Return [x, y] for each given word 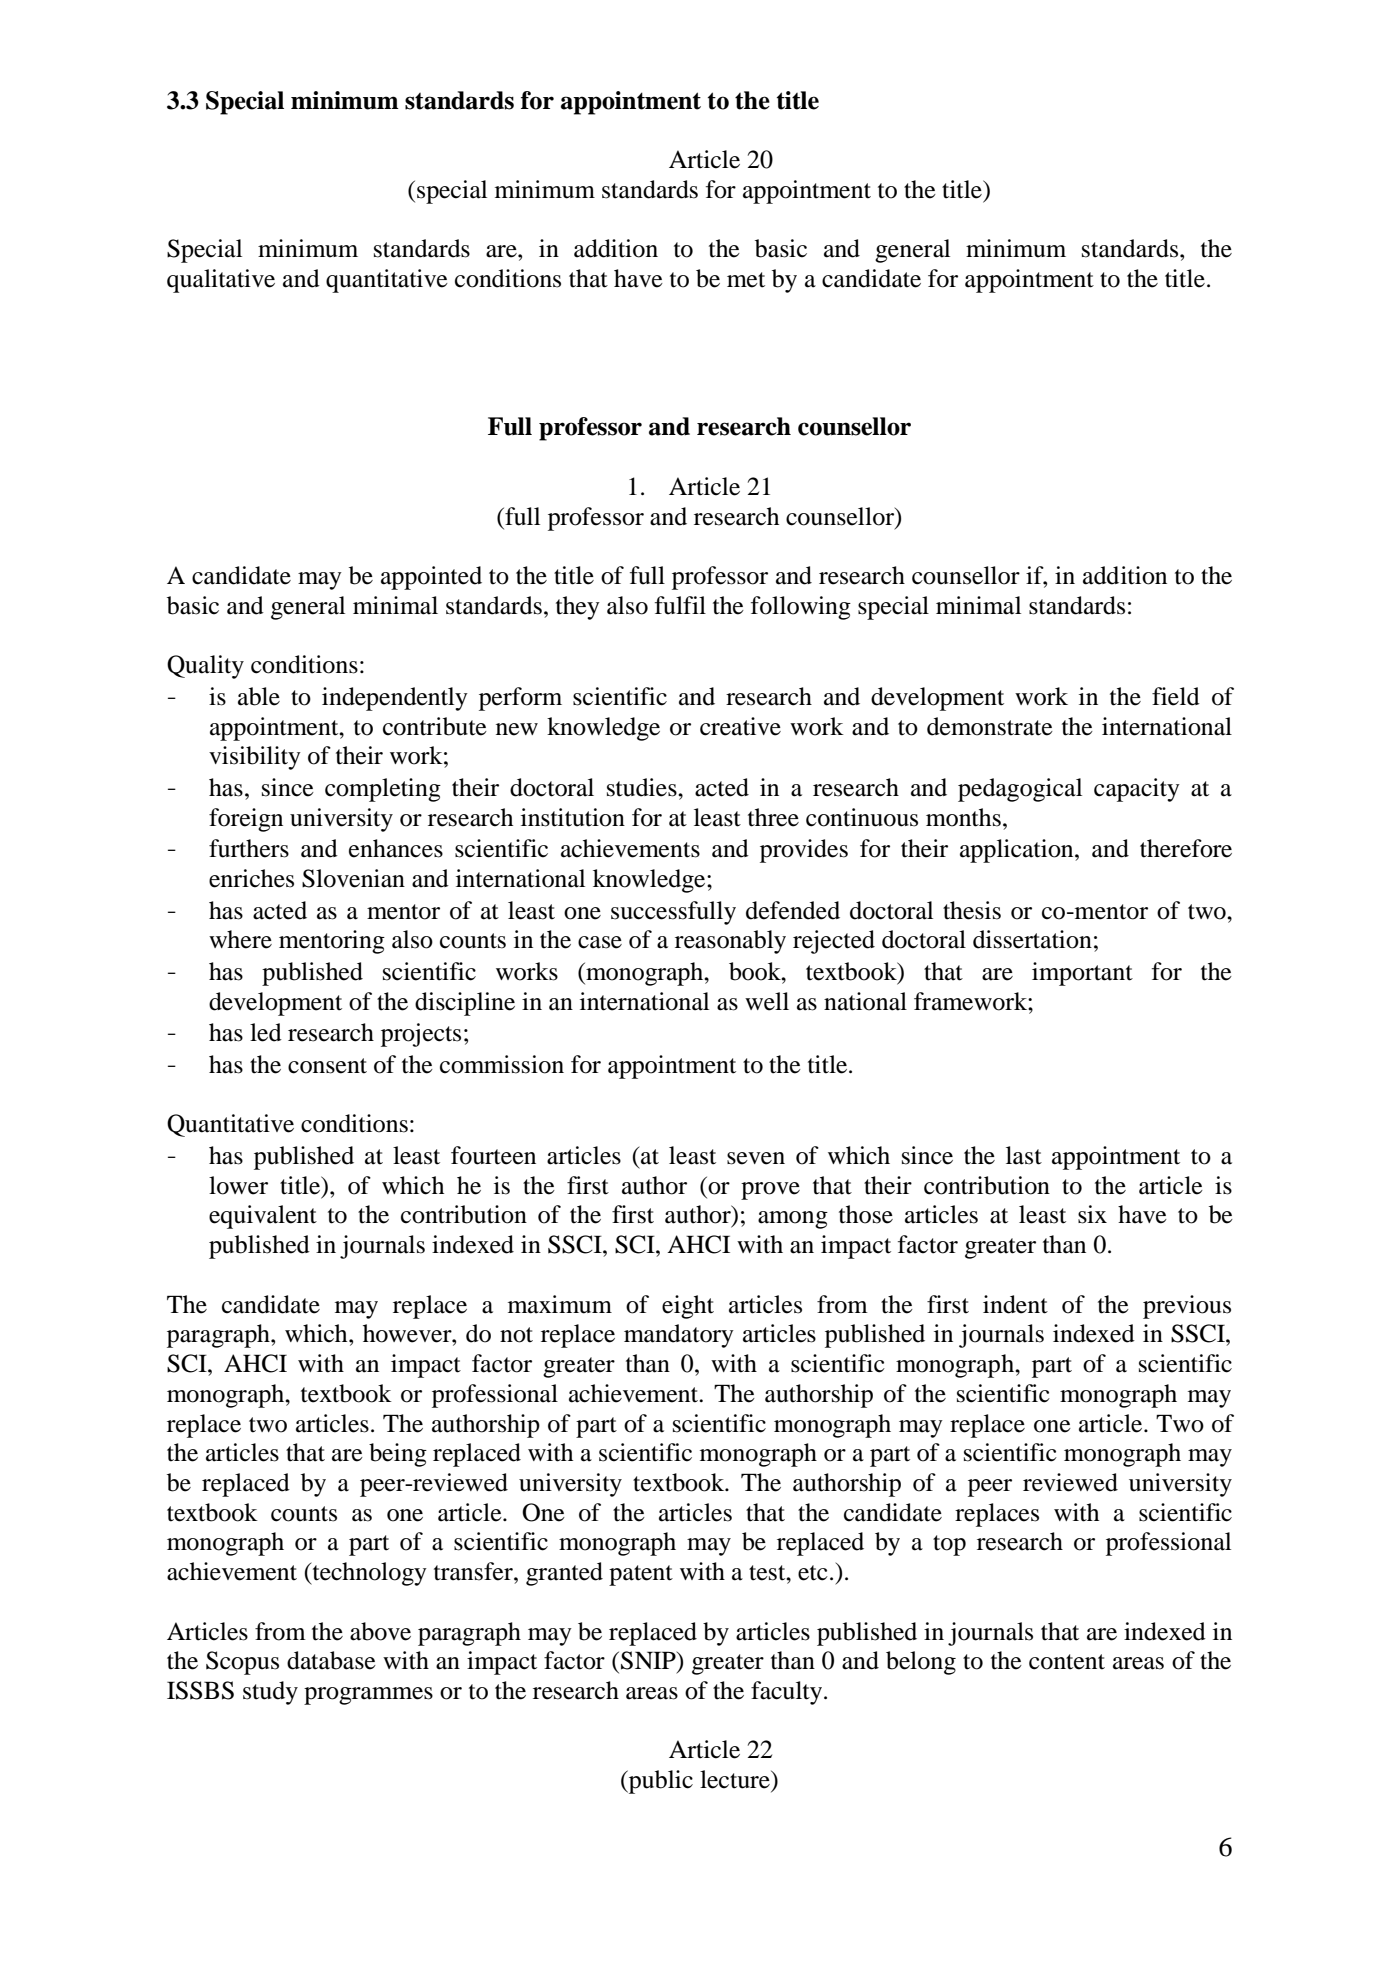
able [259, 696]
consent [327, 1066]
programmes [368, 1696]
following [801, 608]
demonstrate [990, 726]
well [767, 1001]
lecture [736, 1779]
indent [1015, 1304]
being [398, 1455]
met [746, 280]
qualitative [221, 281]
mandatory [679, 1336]
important [1082, 974]
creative [740, 726]
